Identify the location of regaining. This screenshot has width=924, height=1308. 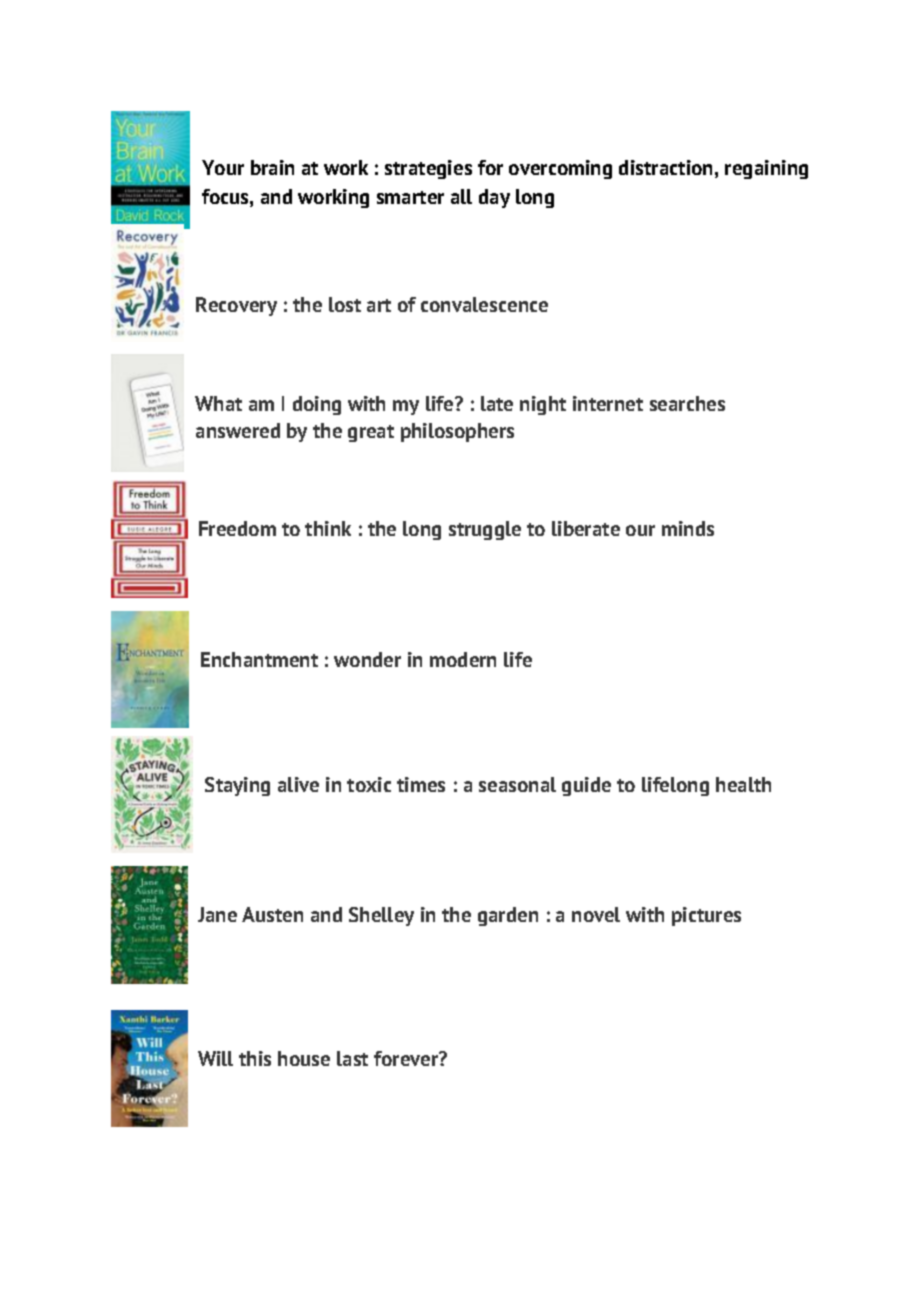
(766, 169).
